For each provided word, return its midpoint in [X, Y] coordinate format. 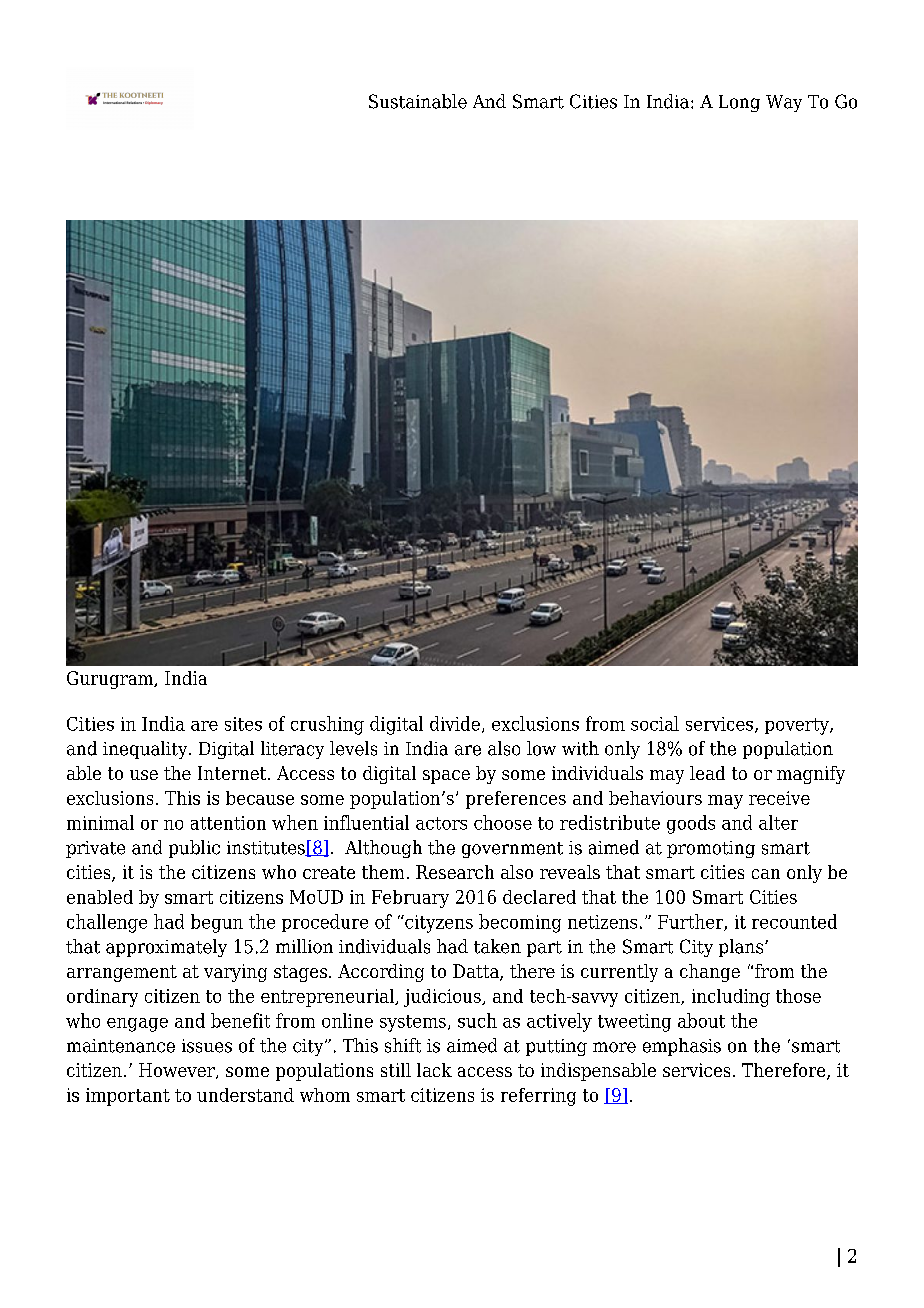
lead [707, 773]
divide [455, 723]
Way [784, 103]
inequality [146, 750]
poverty [798, 726]
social [655, 723]
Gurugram [111, 680]
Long [739, 103]
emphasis [682, 1047]
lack [434, 1070]
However [178, 1071]
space [446, 777]
